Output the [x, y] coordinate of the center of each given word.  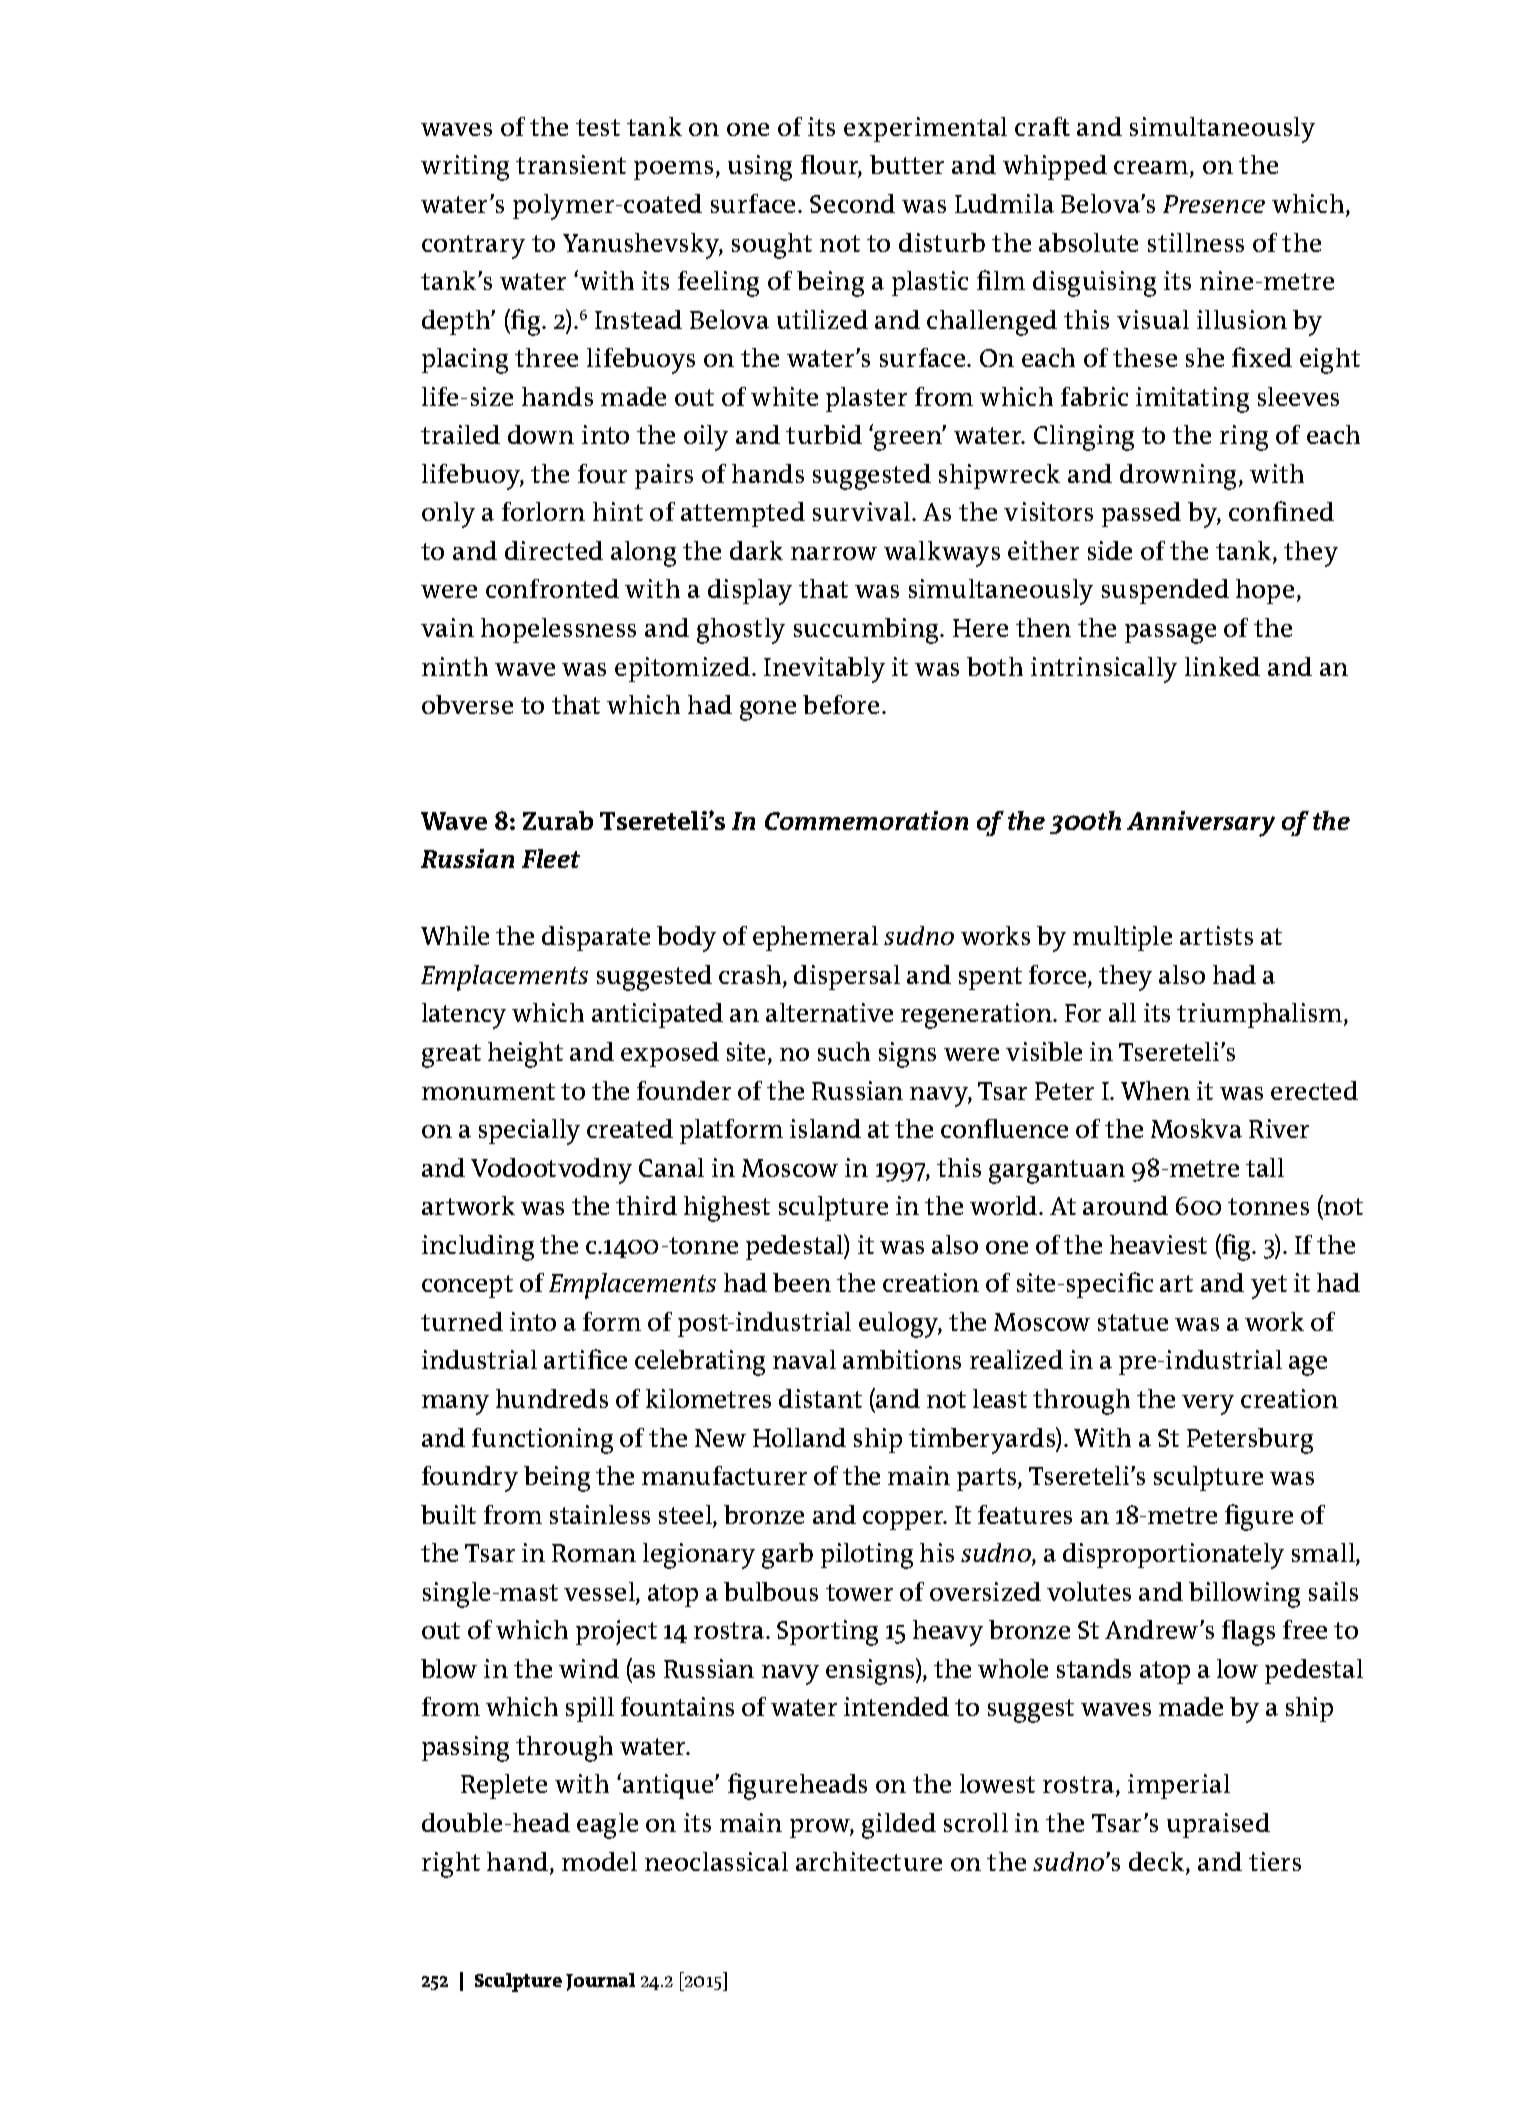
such [844, 1051]
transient [571, 164]
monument [488, 1091]
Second [852, 203]
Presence [1214, 204]
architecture [869, 1861]
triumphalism [1261, 1015]
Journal [600, 1982]
